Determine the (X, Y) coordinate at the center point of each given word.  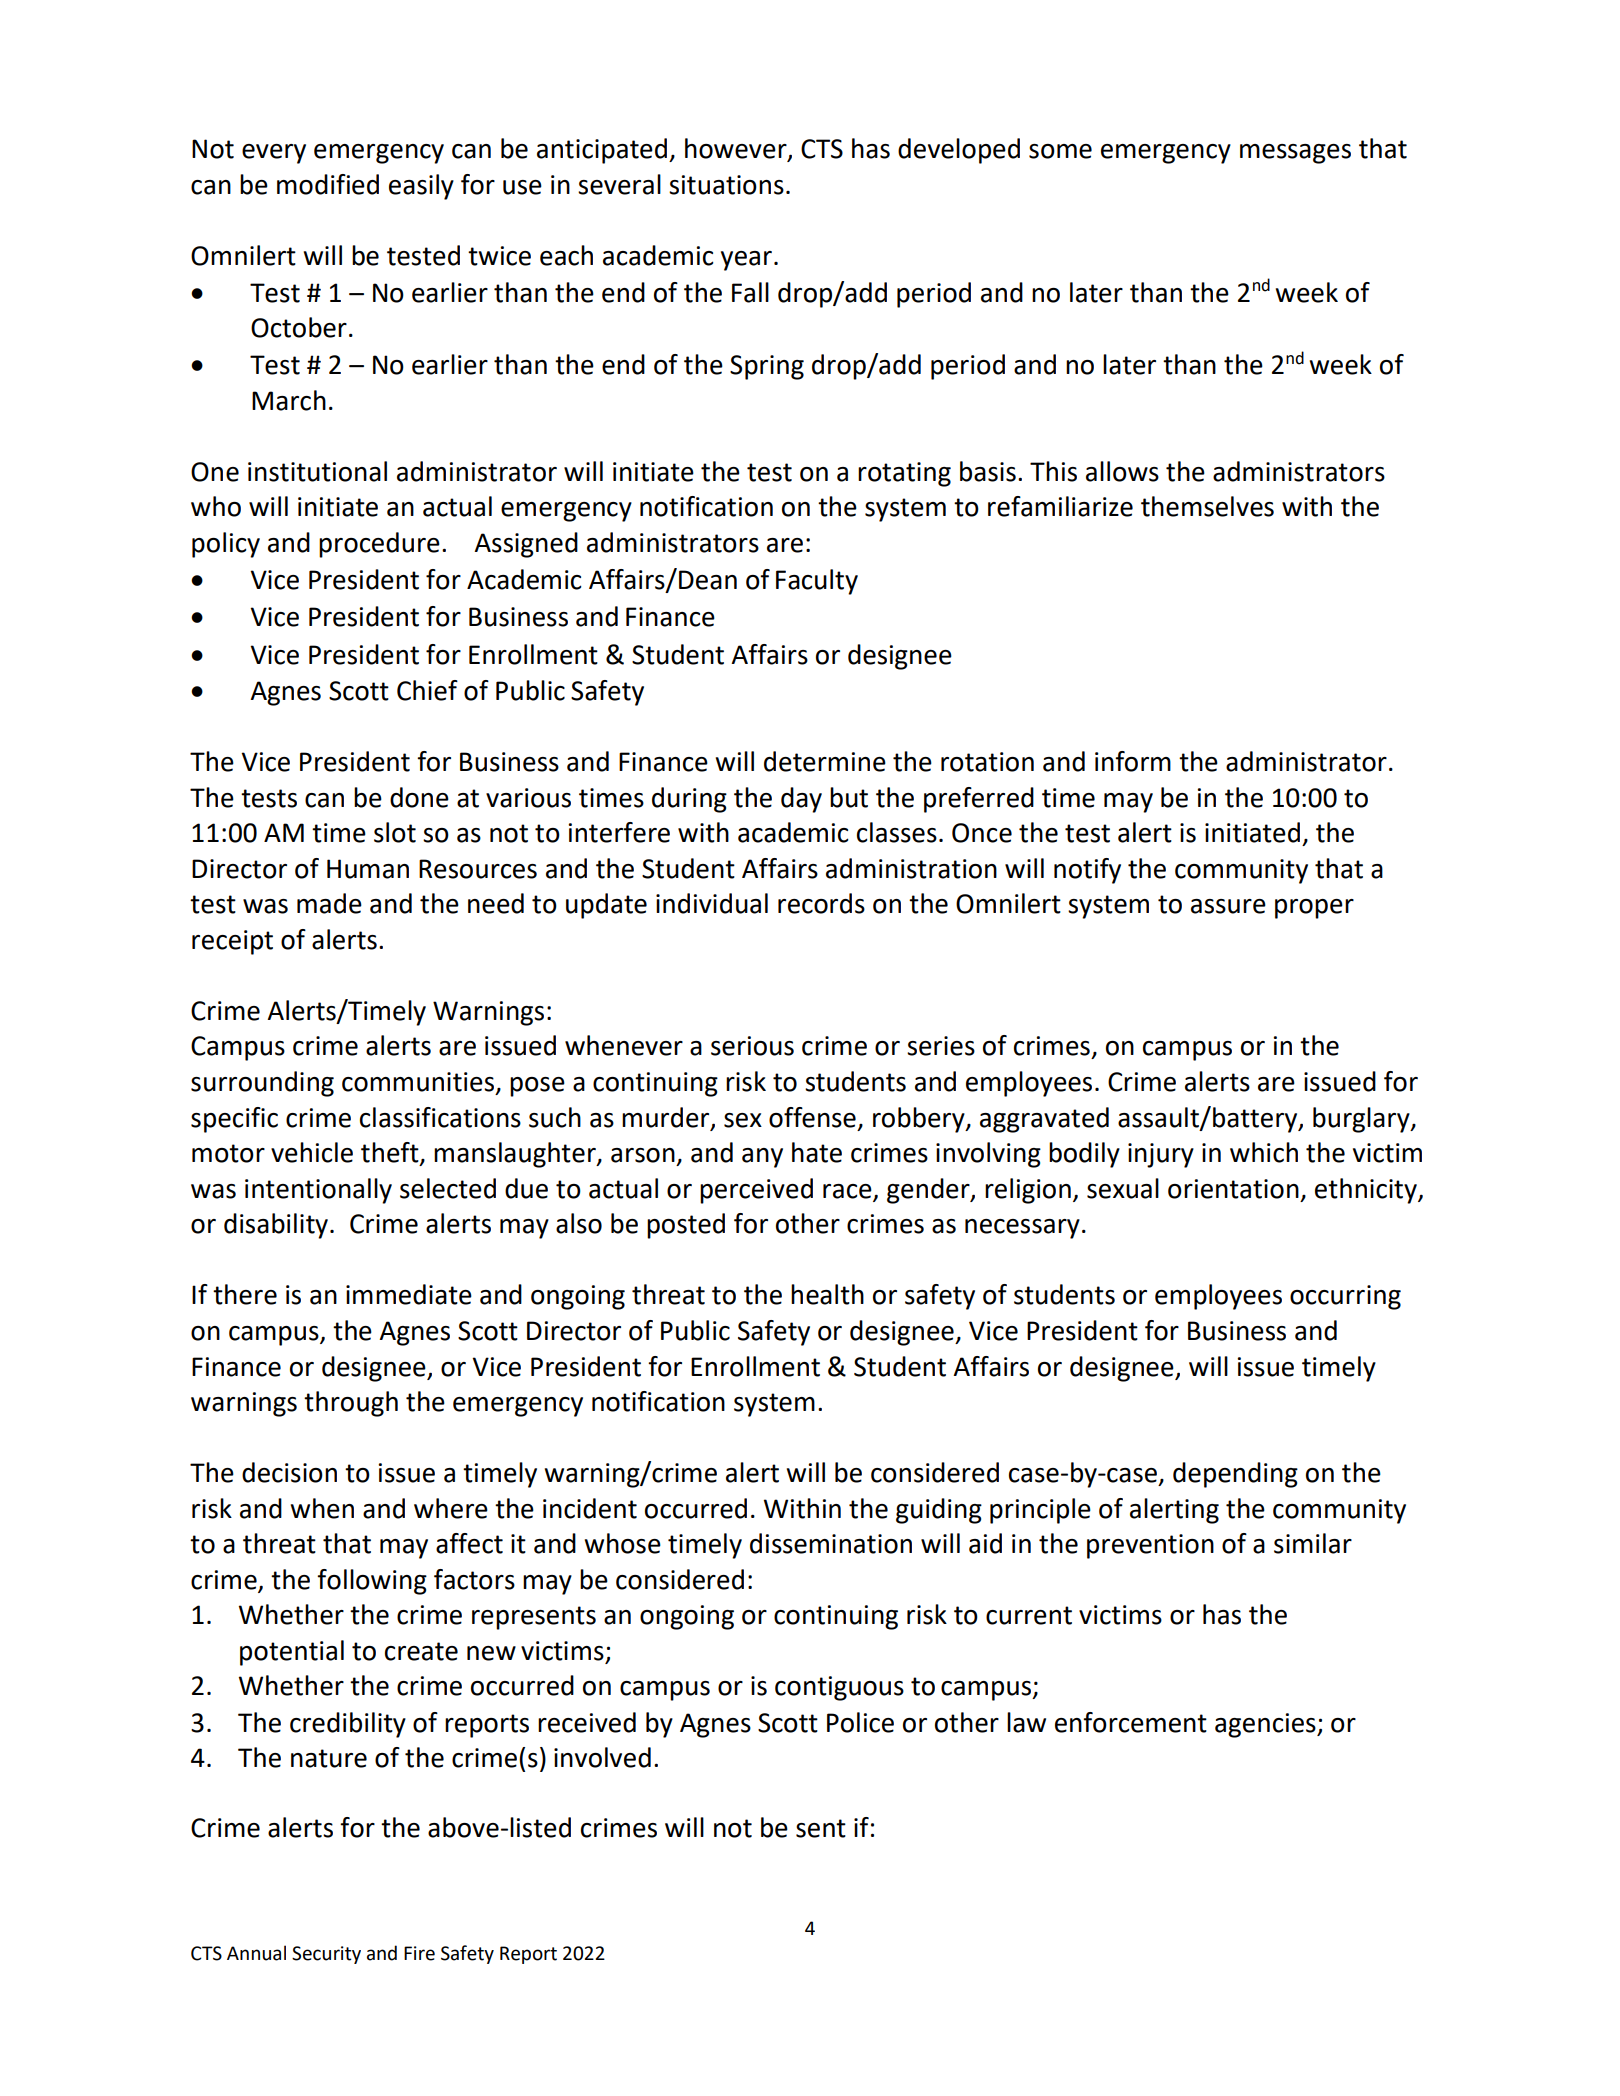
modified (328, 184)
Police (860, 1722)
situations (726, 185)
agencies (1266, 1725)
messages (1295, 154)
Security (326, 1955)
